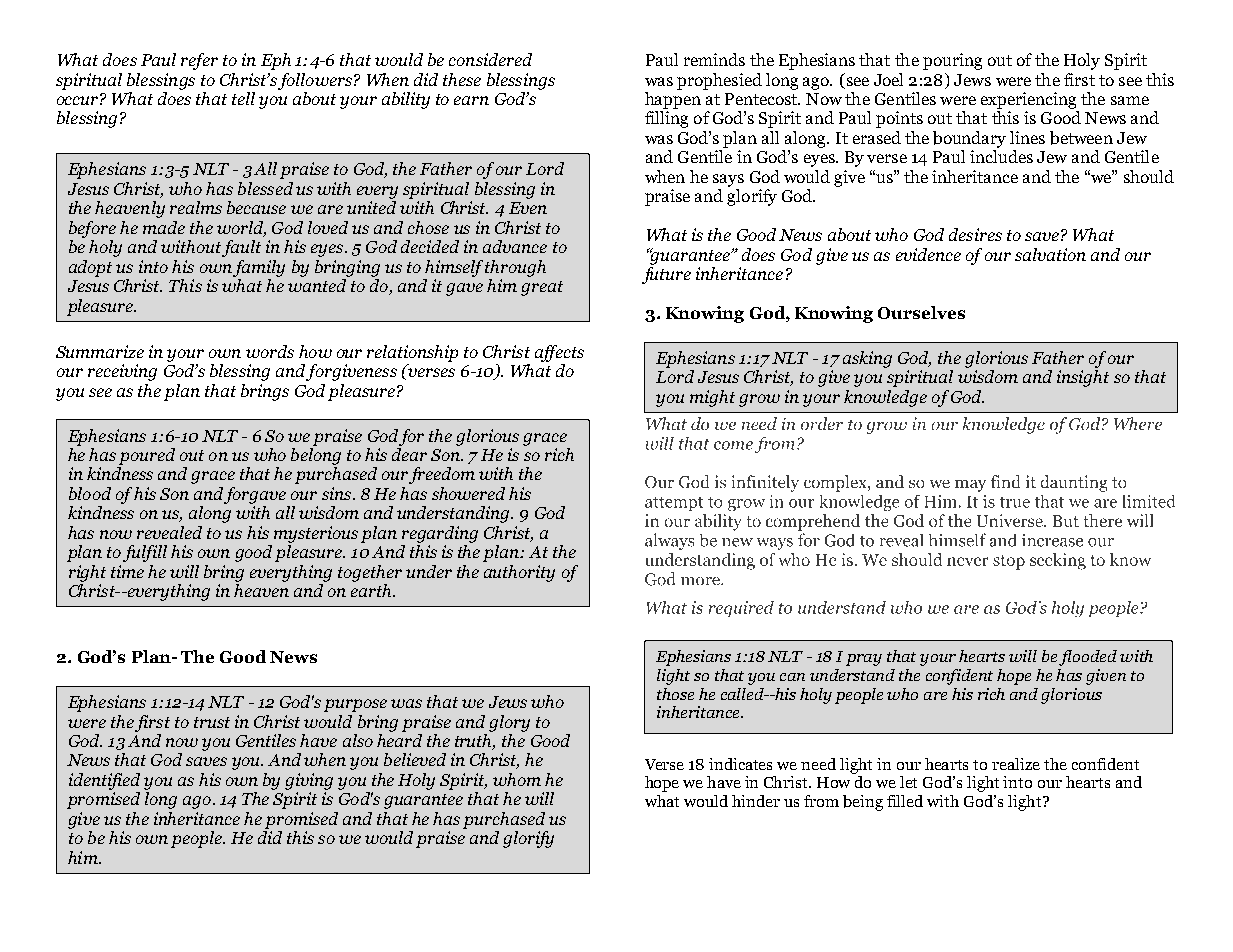 The image size is (1233, 952). Describe the element at coordinates (1050, 254) in the screenshot. I see `salvation` at that location.
